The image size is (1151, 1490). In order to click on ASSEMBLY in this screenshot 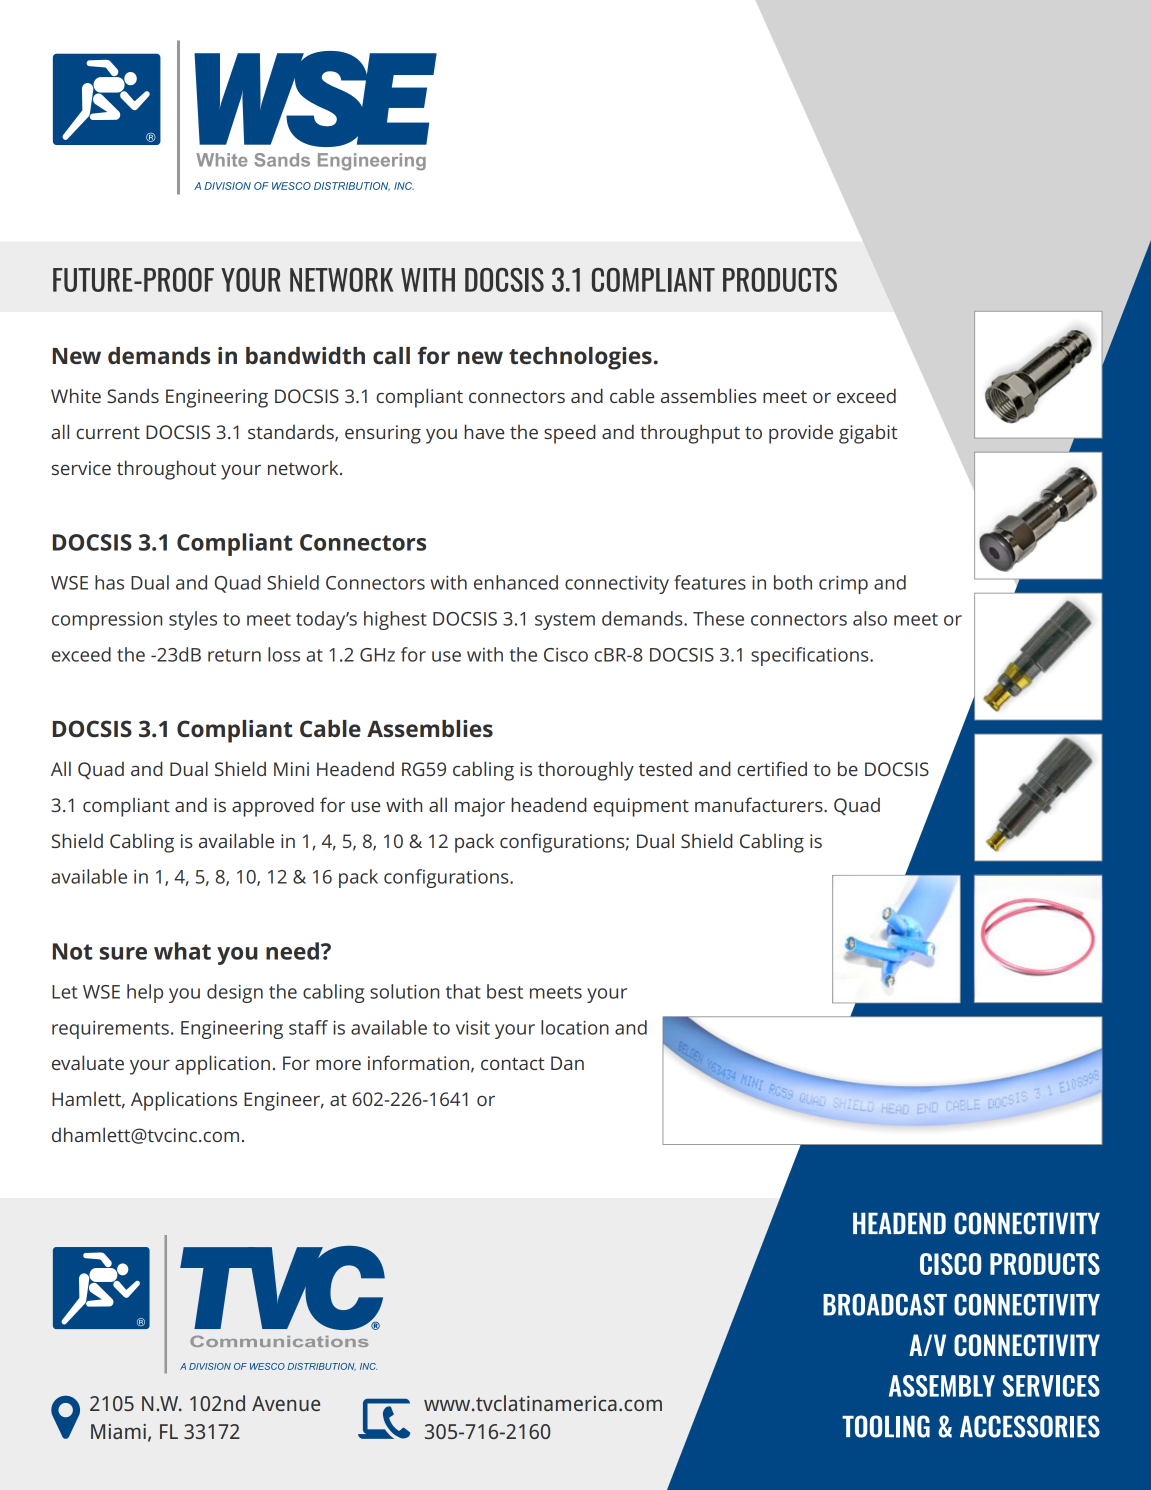, I will do `click(942, 1386)`.
